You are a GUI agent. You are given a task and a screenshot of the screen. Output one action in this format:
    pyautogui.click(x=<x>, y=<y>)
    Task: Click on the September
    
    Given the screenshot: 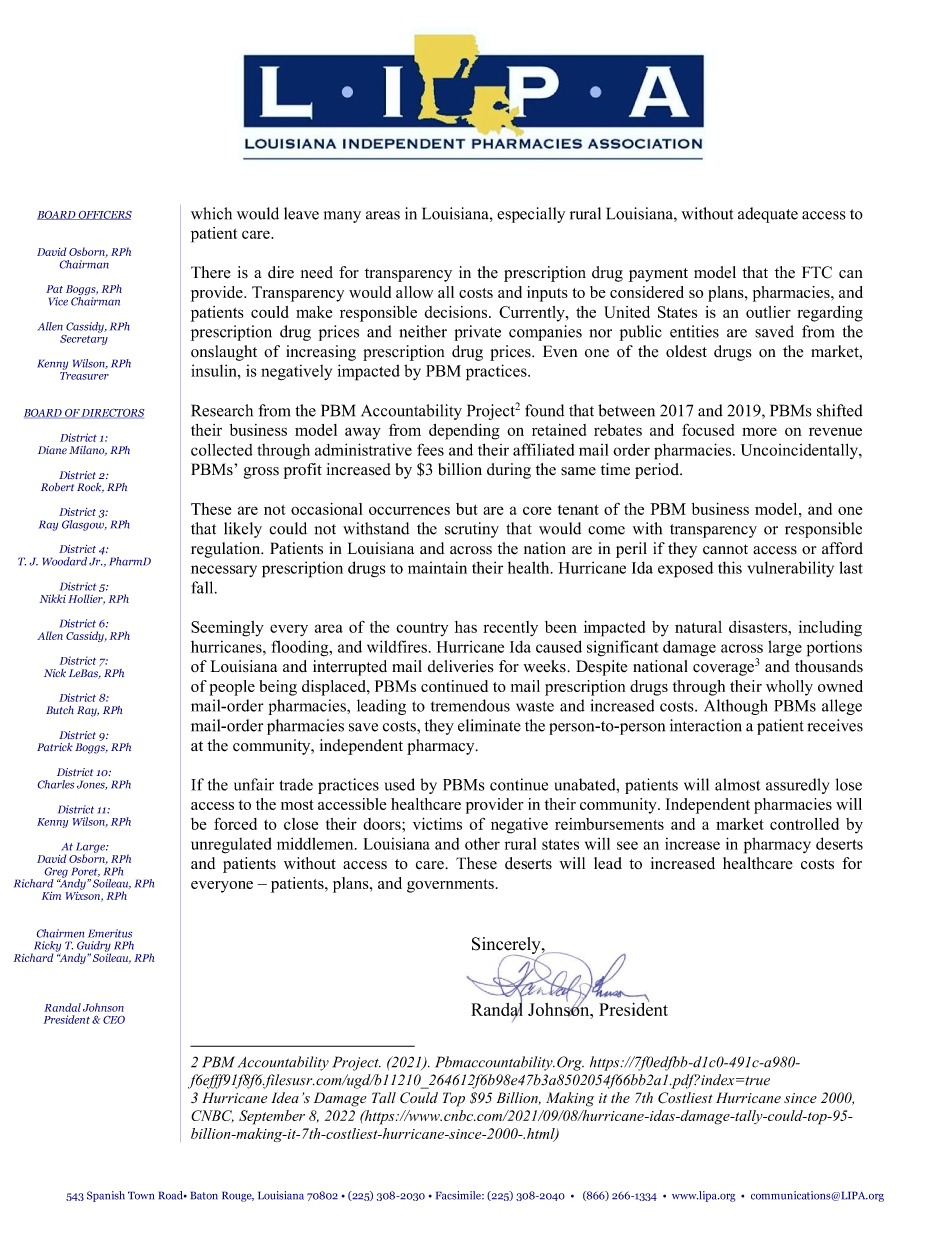 What is the action you would take?
    pyautogui.click(x=272, y=1117)
